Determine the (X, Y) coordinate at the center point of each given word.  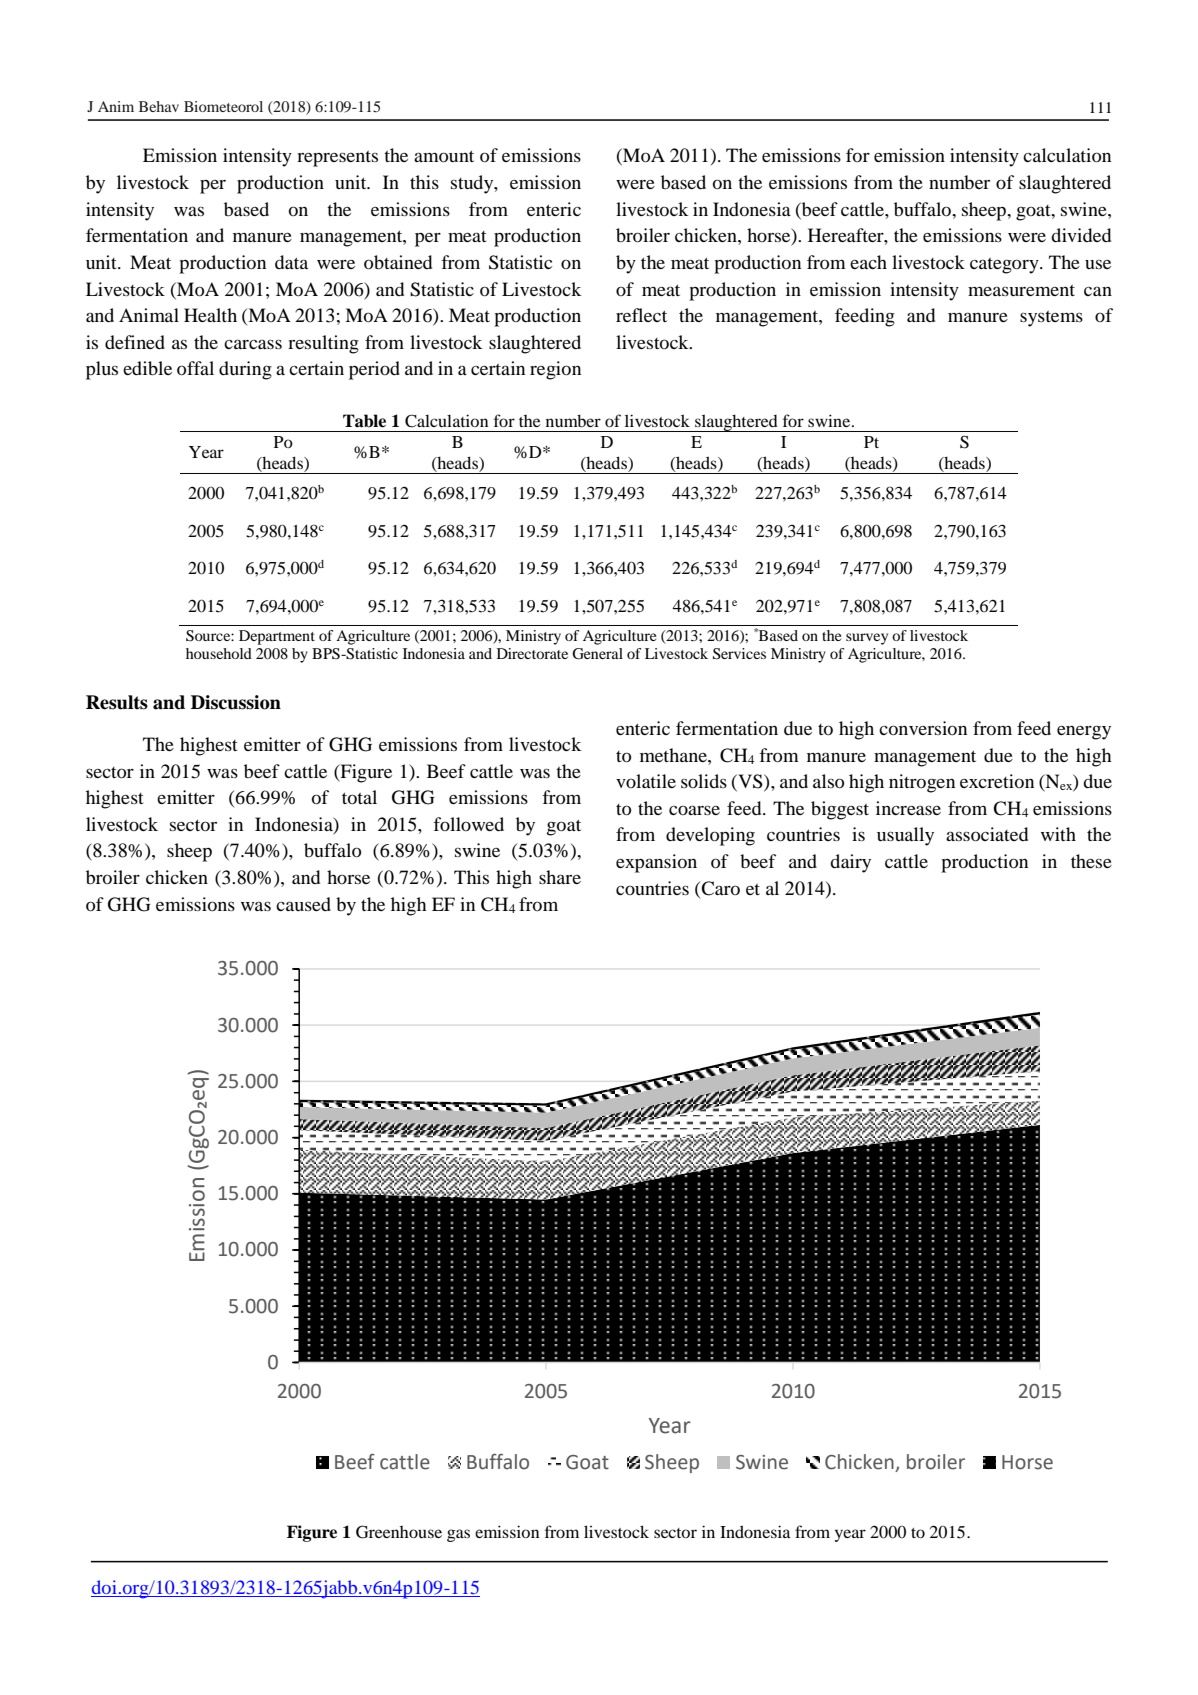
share (560, 877)
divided (1081, 235)
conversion (923, 728)
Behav (159, 106)
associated (987, 834)
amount (444, 156)
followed (468, 824)
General (597, 654)
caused (303, 904)
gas (458, 1535)
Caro (720, 888)
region (555, 370)
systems (1051, 319)
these (1091, 861)
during (245, 370)
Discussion (236, 702)
